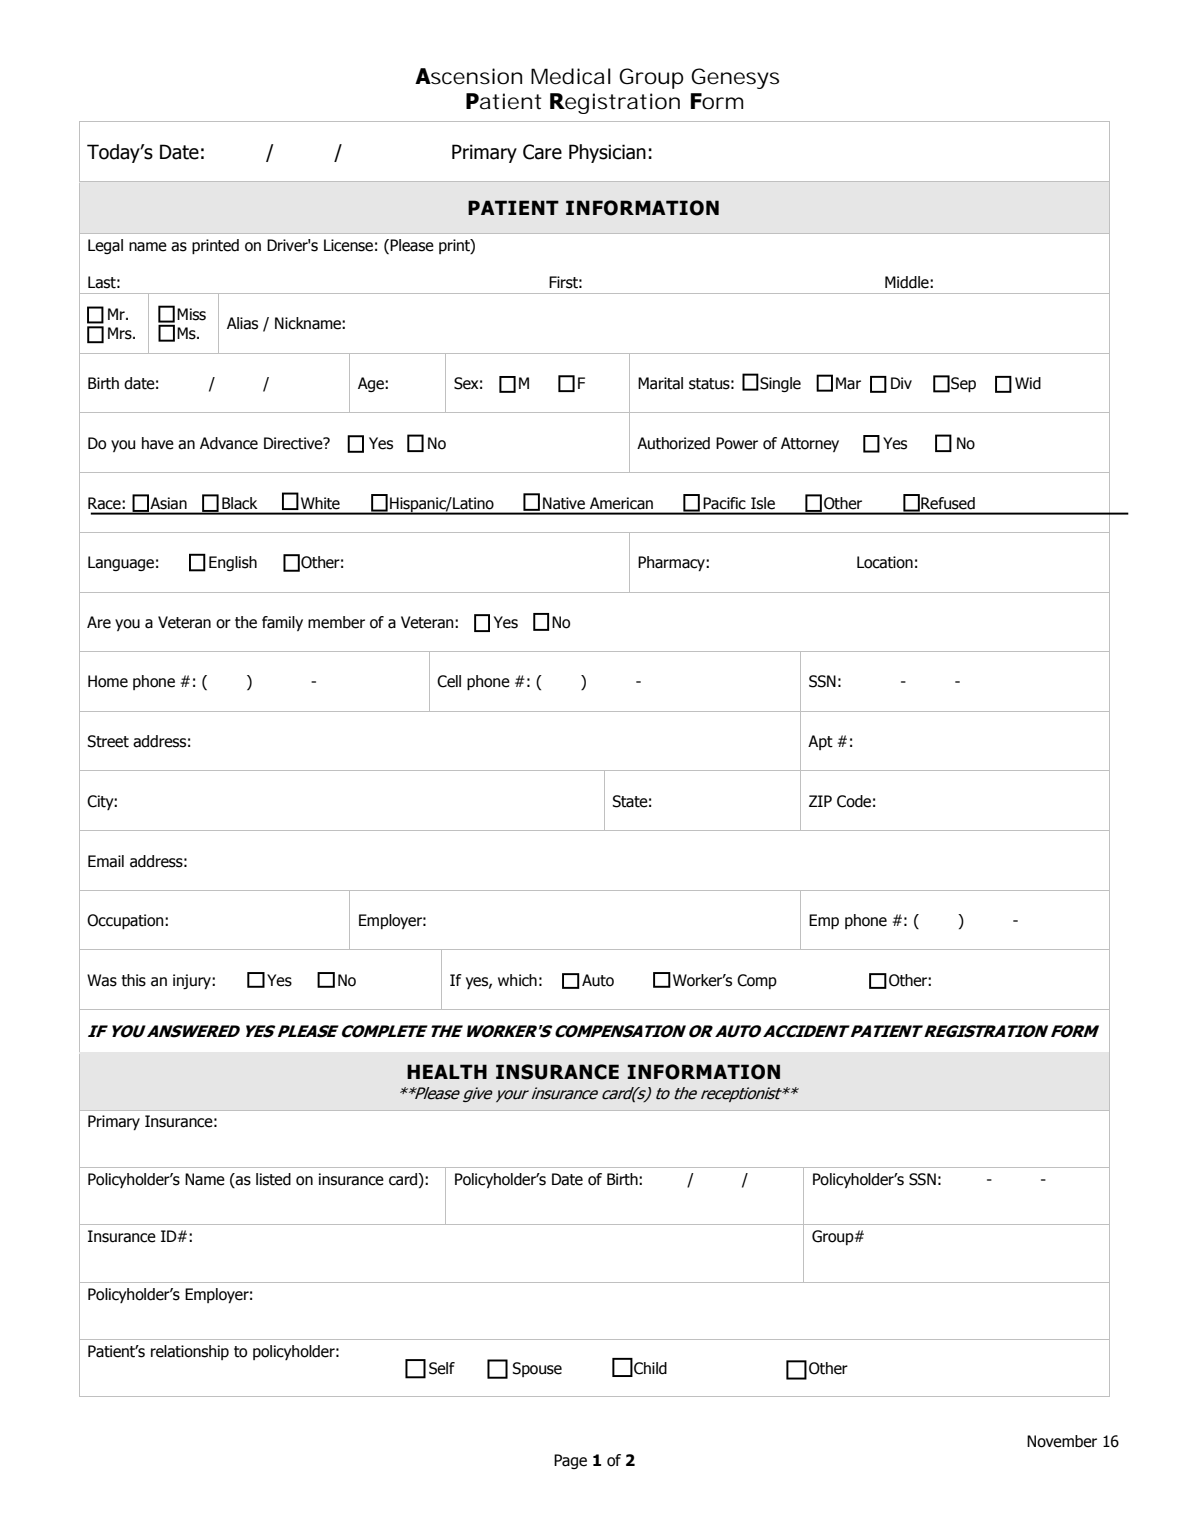 This document has height=1539, width=1189. Describe the element at coordinates (570, 1461) in the document. I see `Page` at that location.
